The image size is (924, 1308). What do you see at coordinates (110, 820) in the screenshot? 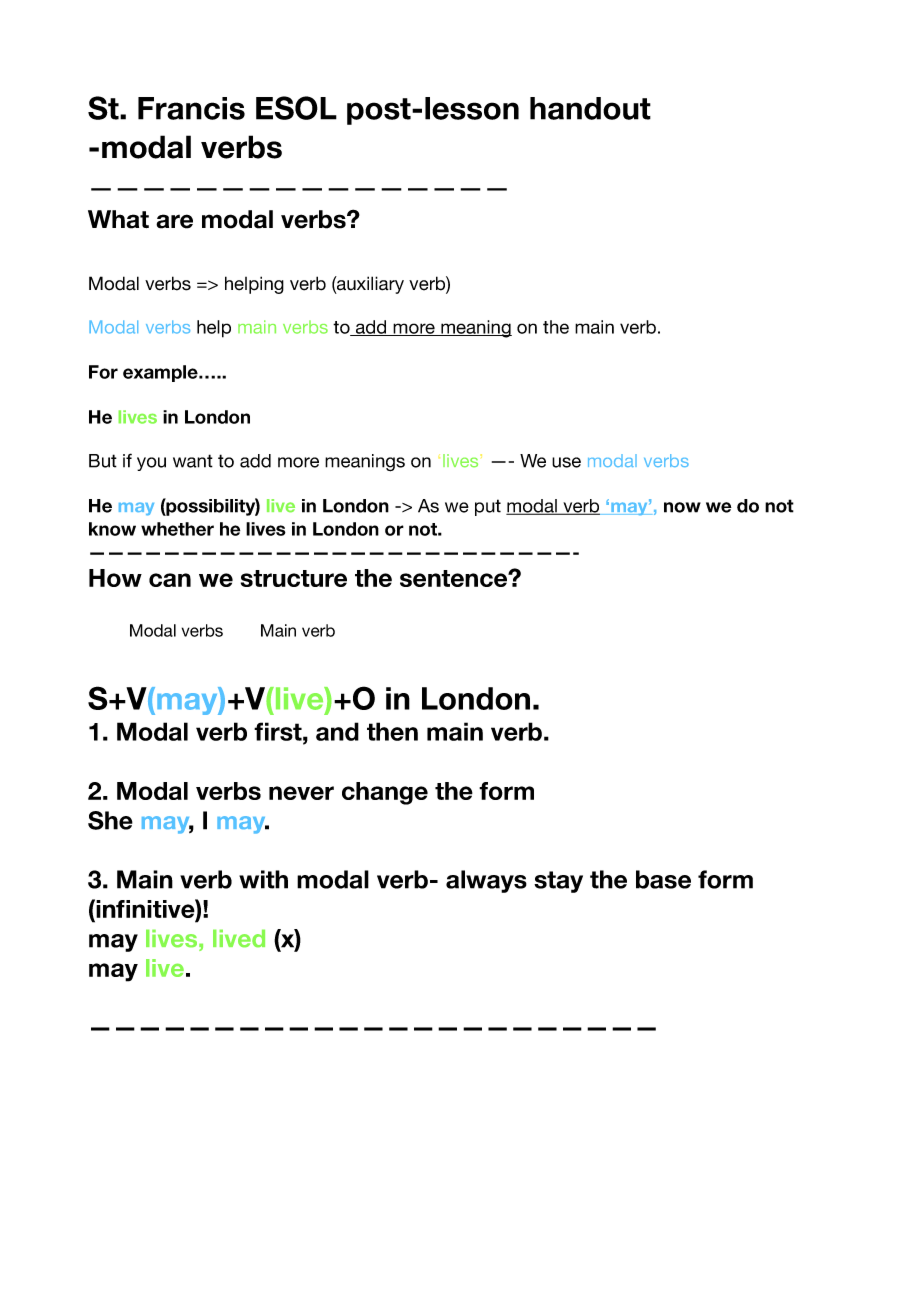
I see `She` at bounding box center [110, 820].
